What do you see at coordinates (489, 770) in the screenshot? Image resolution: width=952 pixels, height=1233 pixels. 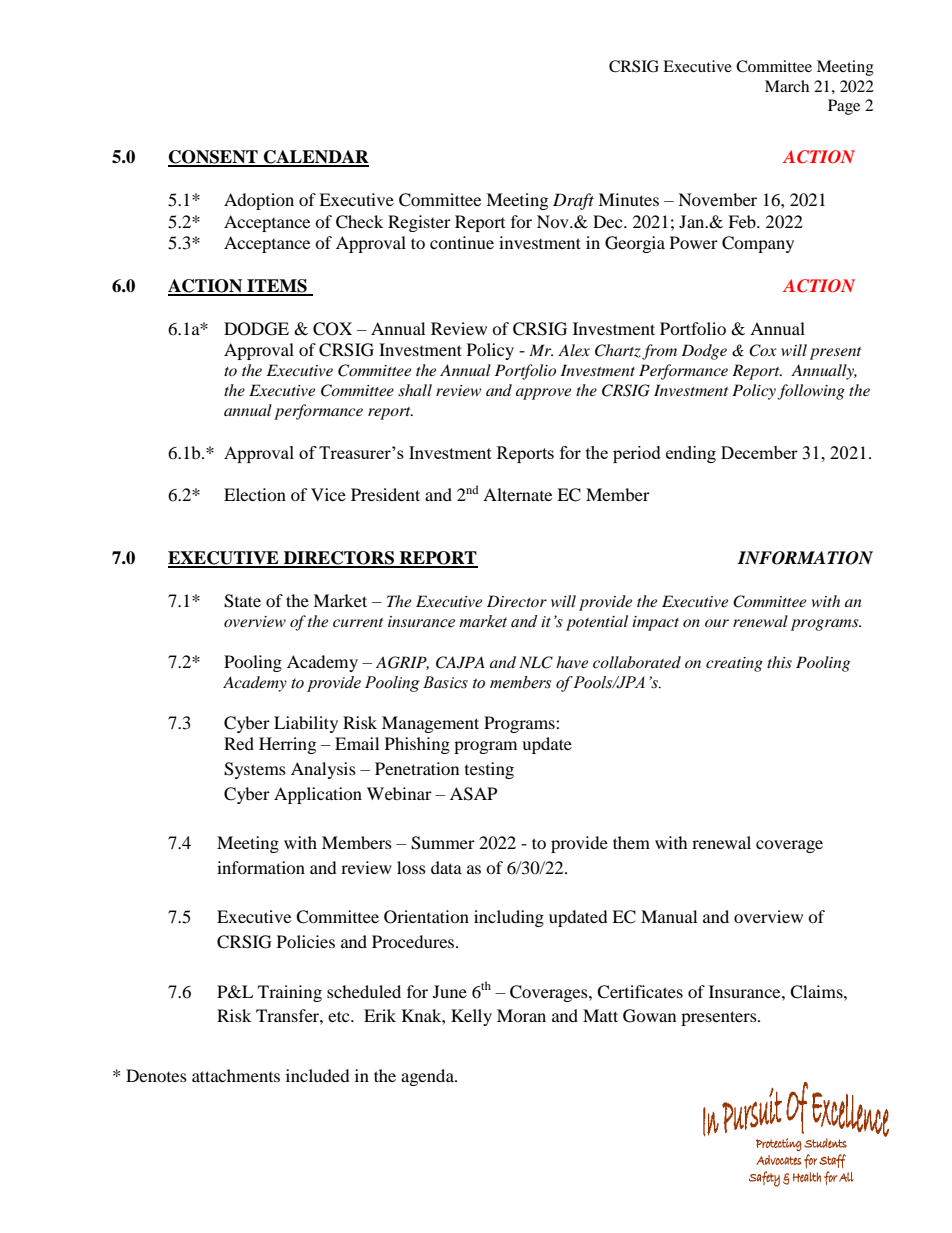 I see `testing` at bounding box center [489, 770].
